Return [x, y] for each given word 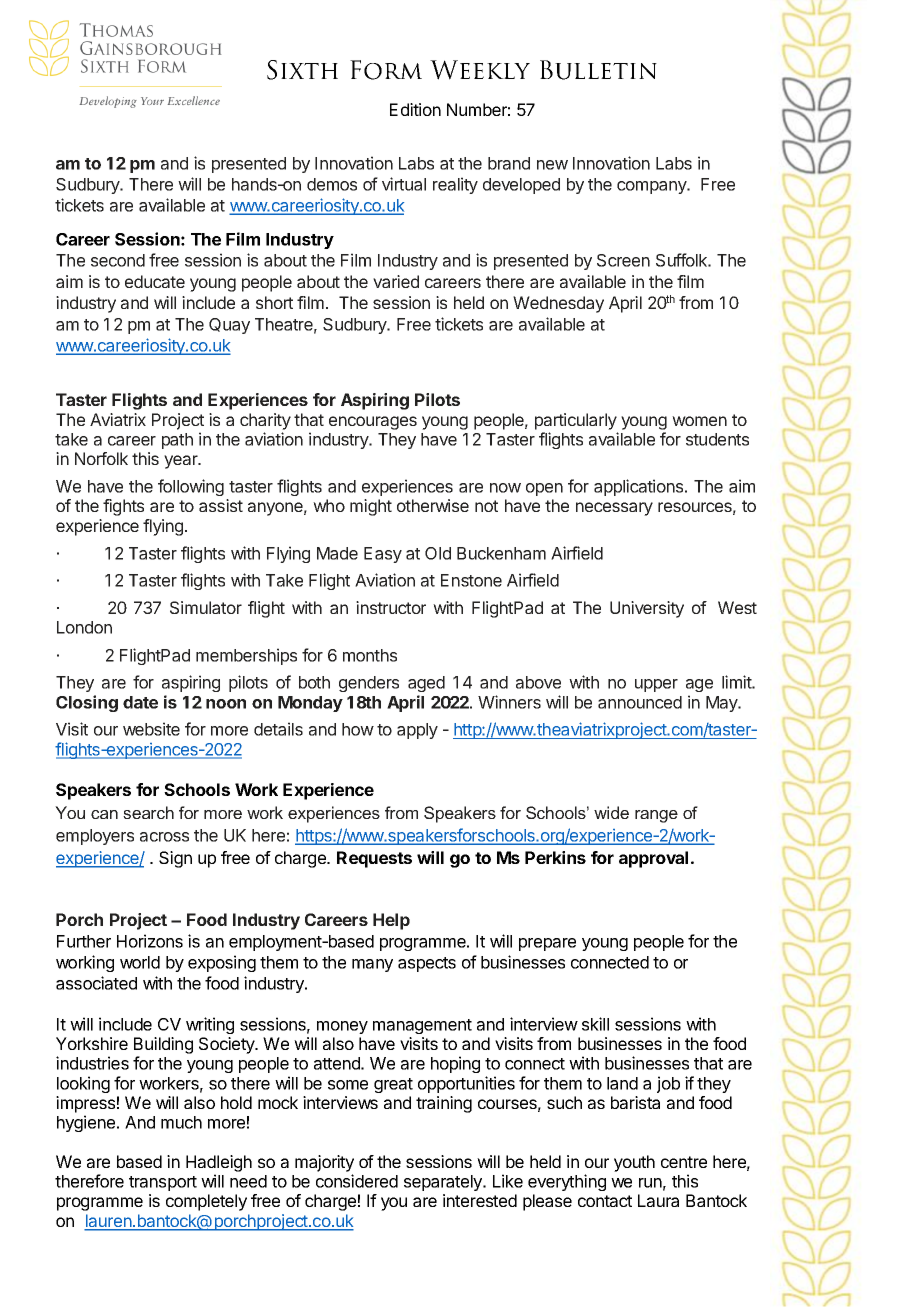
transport [163, 1183]
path [177, 441]
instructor [391, 607]
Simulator [206, 607]
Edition [415, 109]
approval [653, 859]
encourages [373, 423]
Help [391, 921]
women [699, 421]
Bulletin [598, 70]
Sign [175, 859]
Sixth [302, 70]
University [647, 609]
